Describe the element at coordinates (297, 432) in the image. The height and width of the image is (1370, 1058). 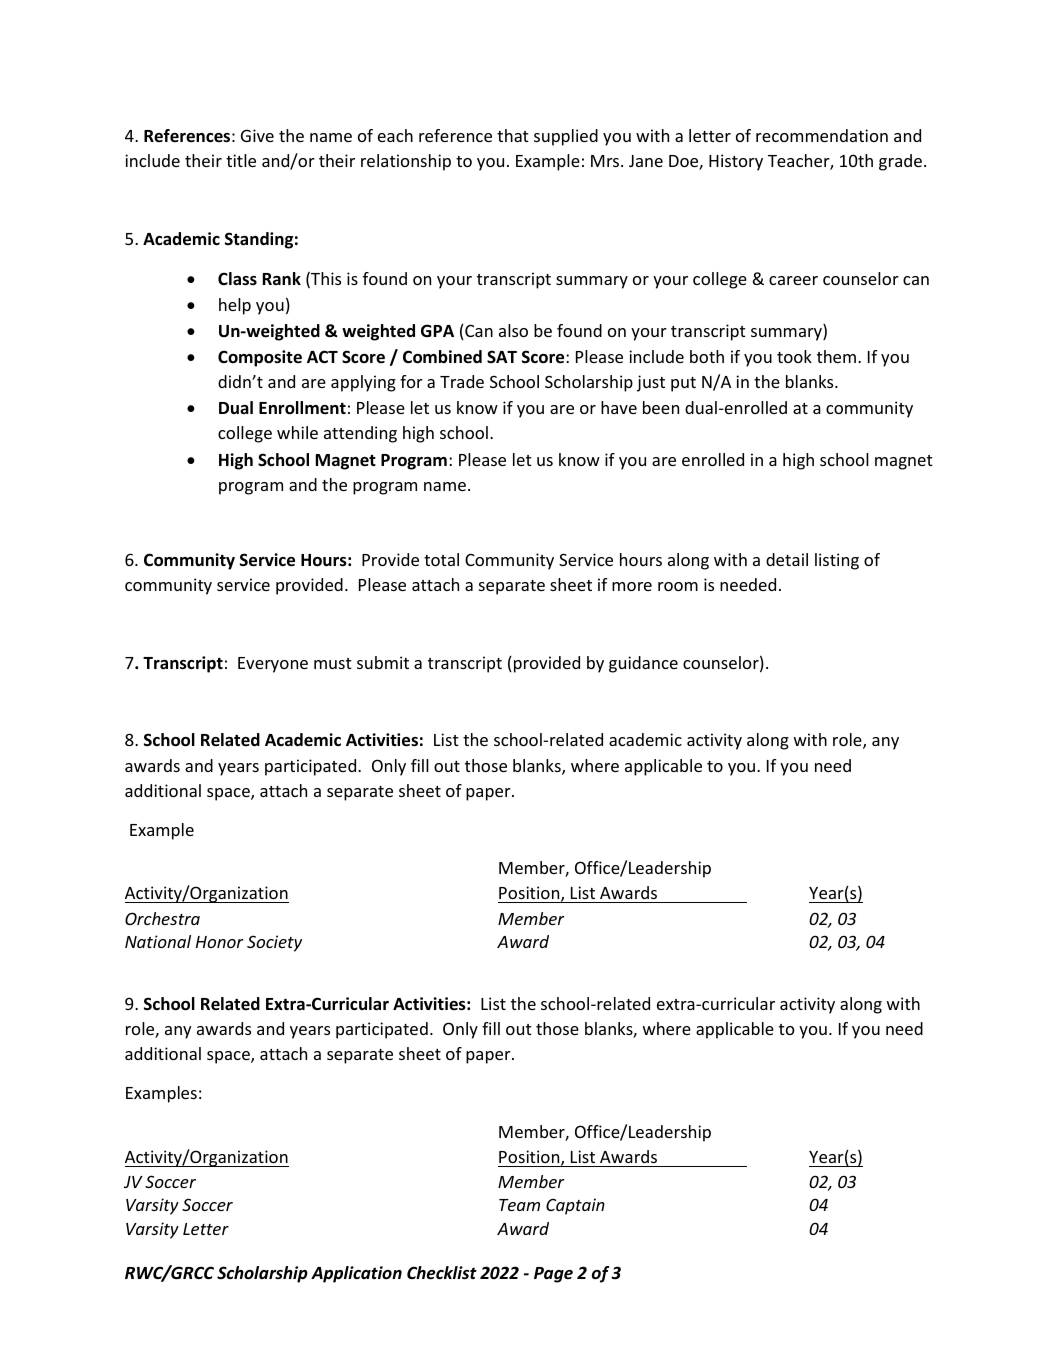
I see `while` at that location.
